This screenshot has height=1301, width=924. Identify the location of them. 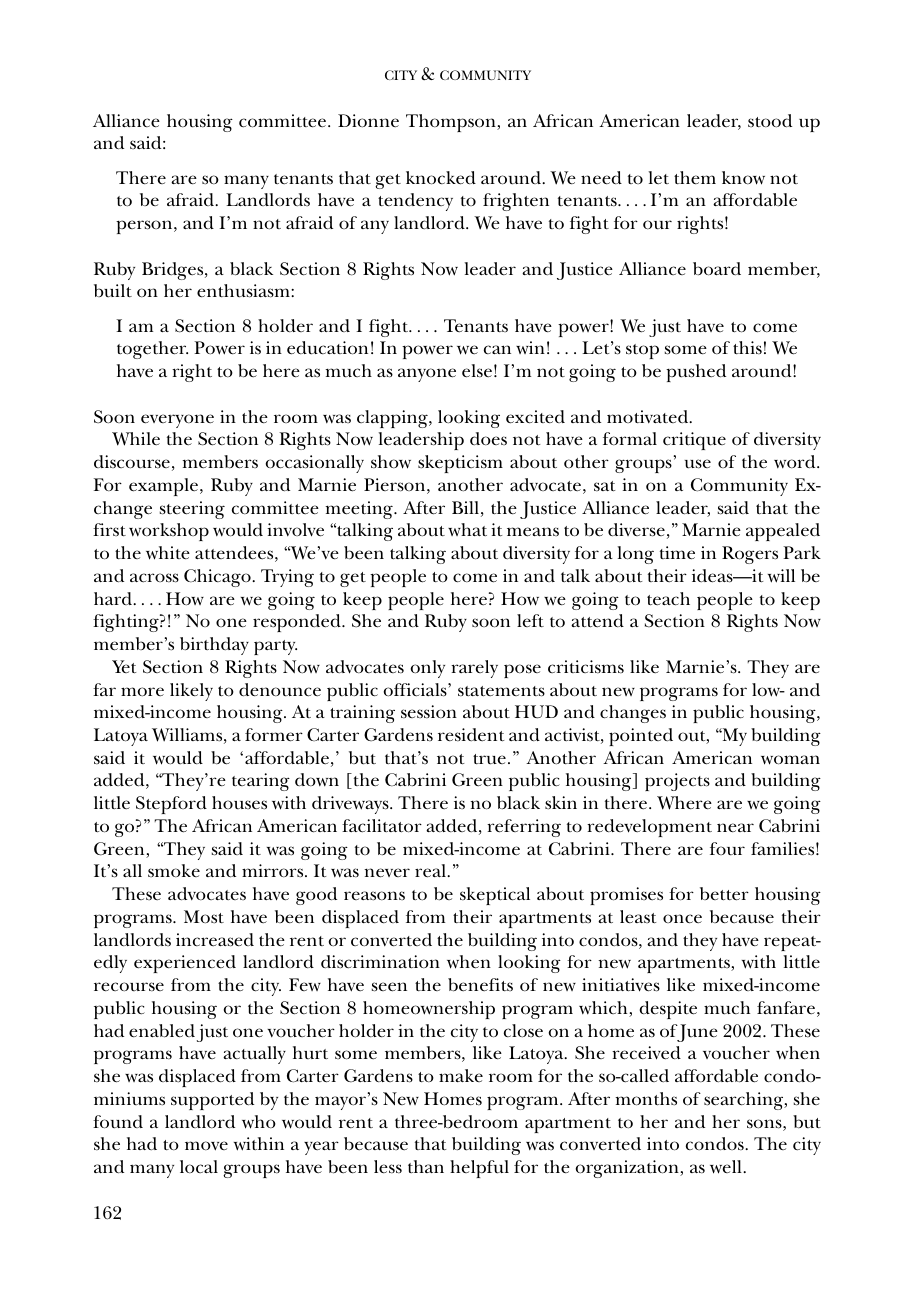
(695, 178).
